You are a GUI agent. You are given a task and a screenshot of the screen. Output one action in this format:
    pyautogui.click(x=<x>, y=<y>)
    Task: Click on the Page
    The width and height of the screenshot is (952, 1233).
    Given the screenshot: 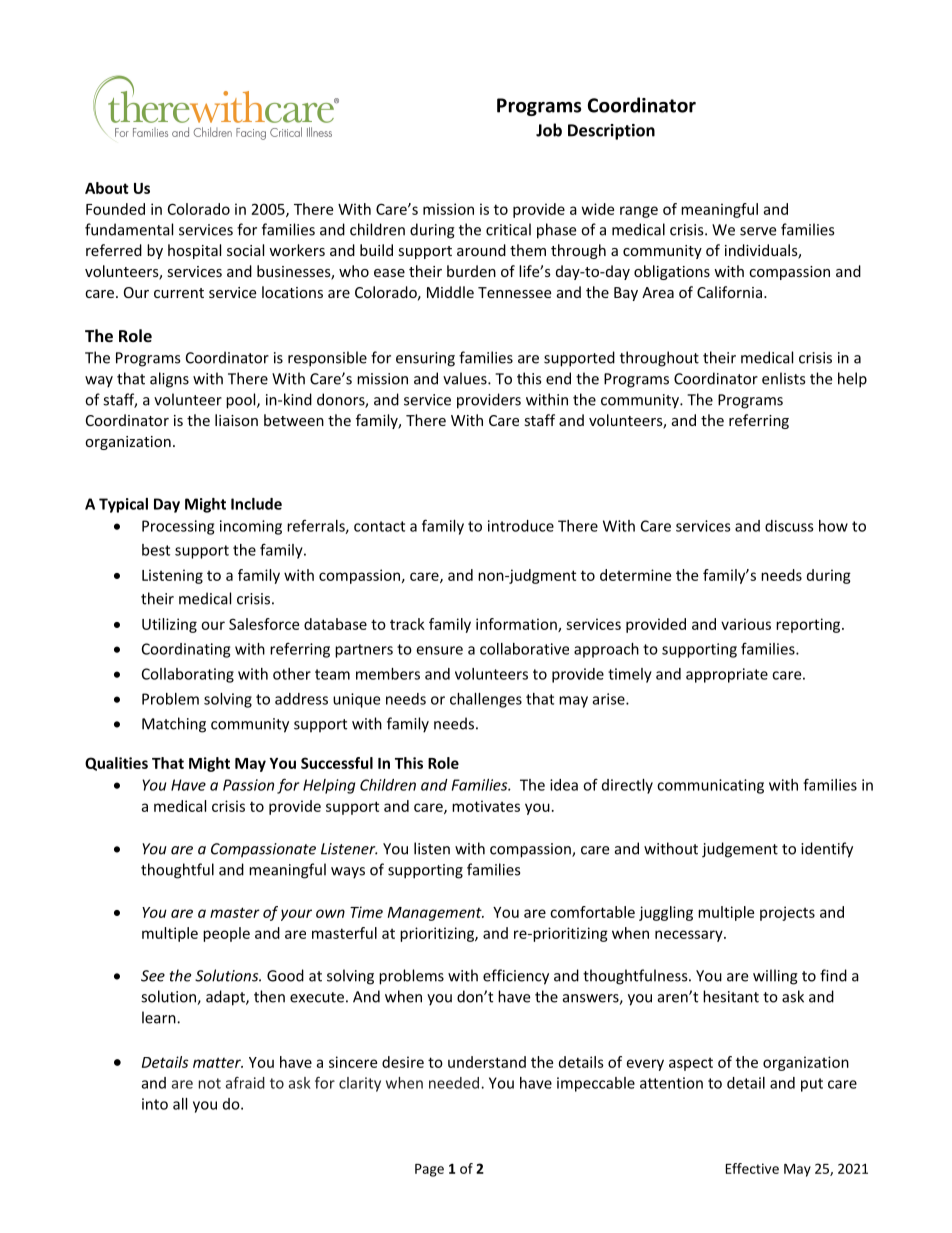 What is the action you would take?
    pyautogui.click(x=429, y=1170)
